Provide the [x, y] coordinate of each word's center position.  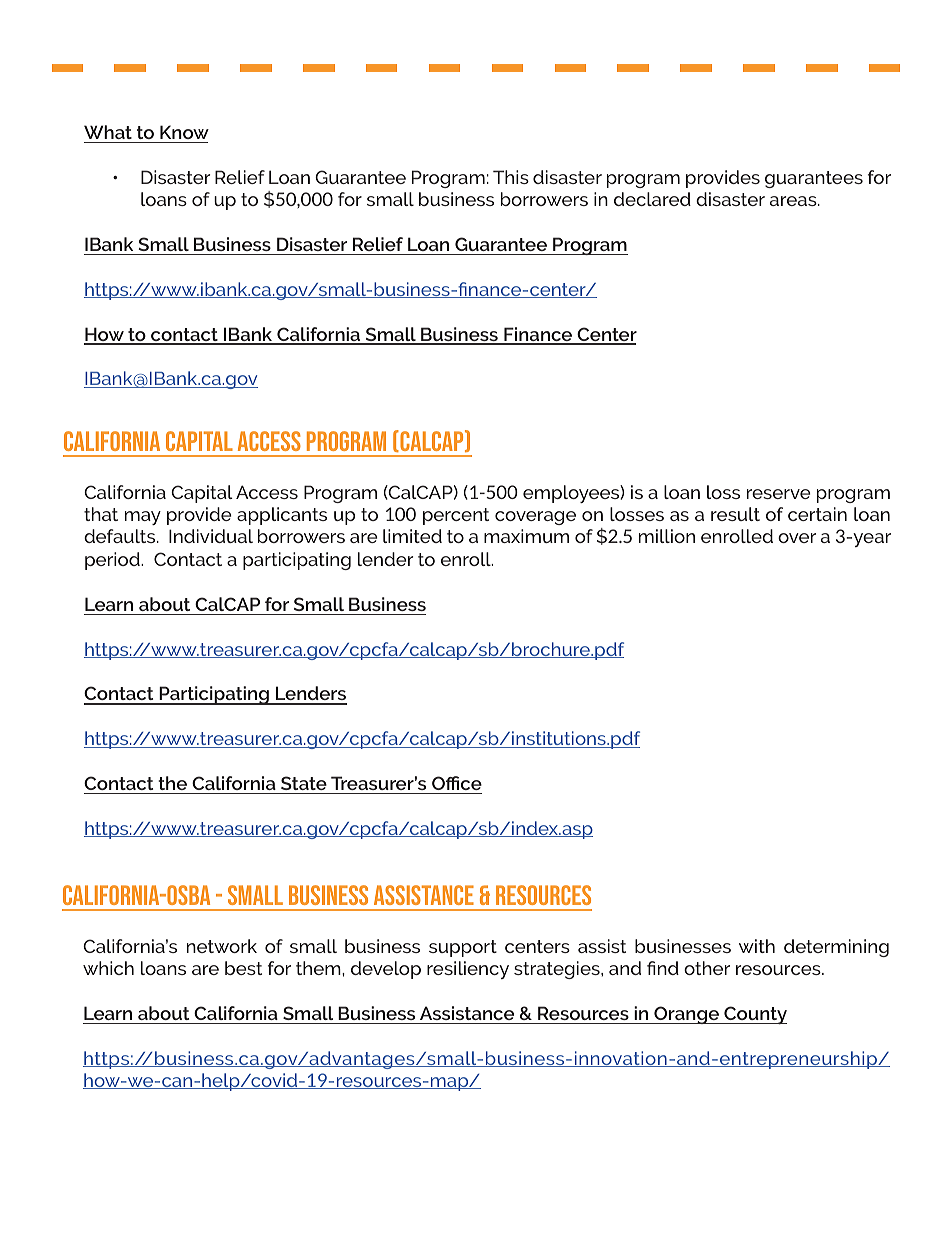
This [511, 177]
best [243, 968]
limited [412, 536]
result [735, 514]
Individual [211, 536]
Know [184, 132]
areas [794, 201]
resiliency [468, 970]
